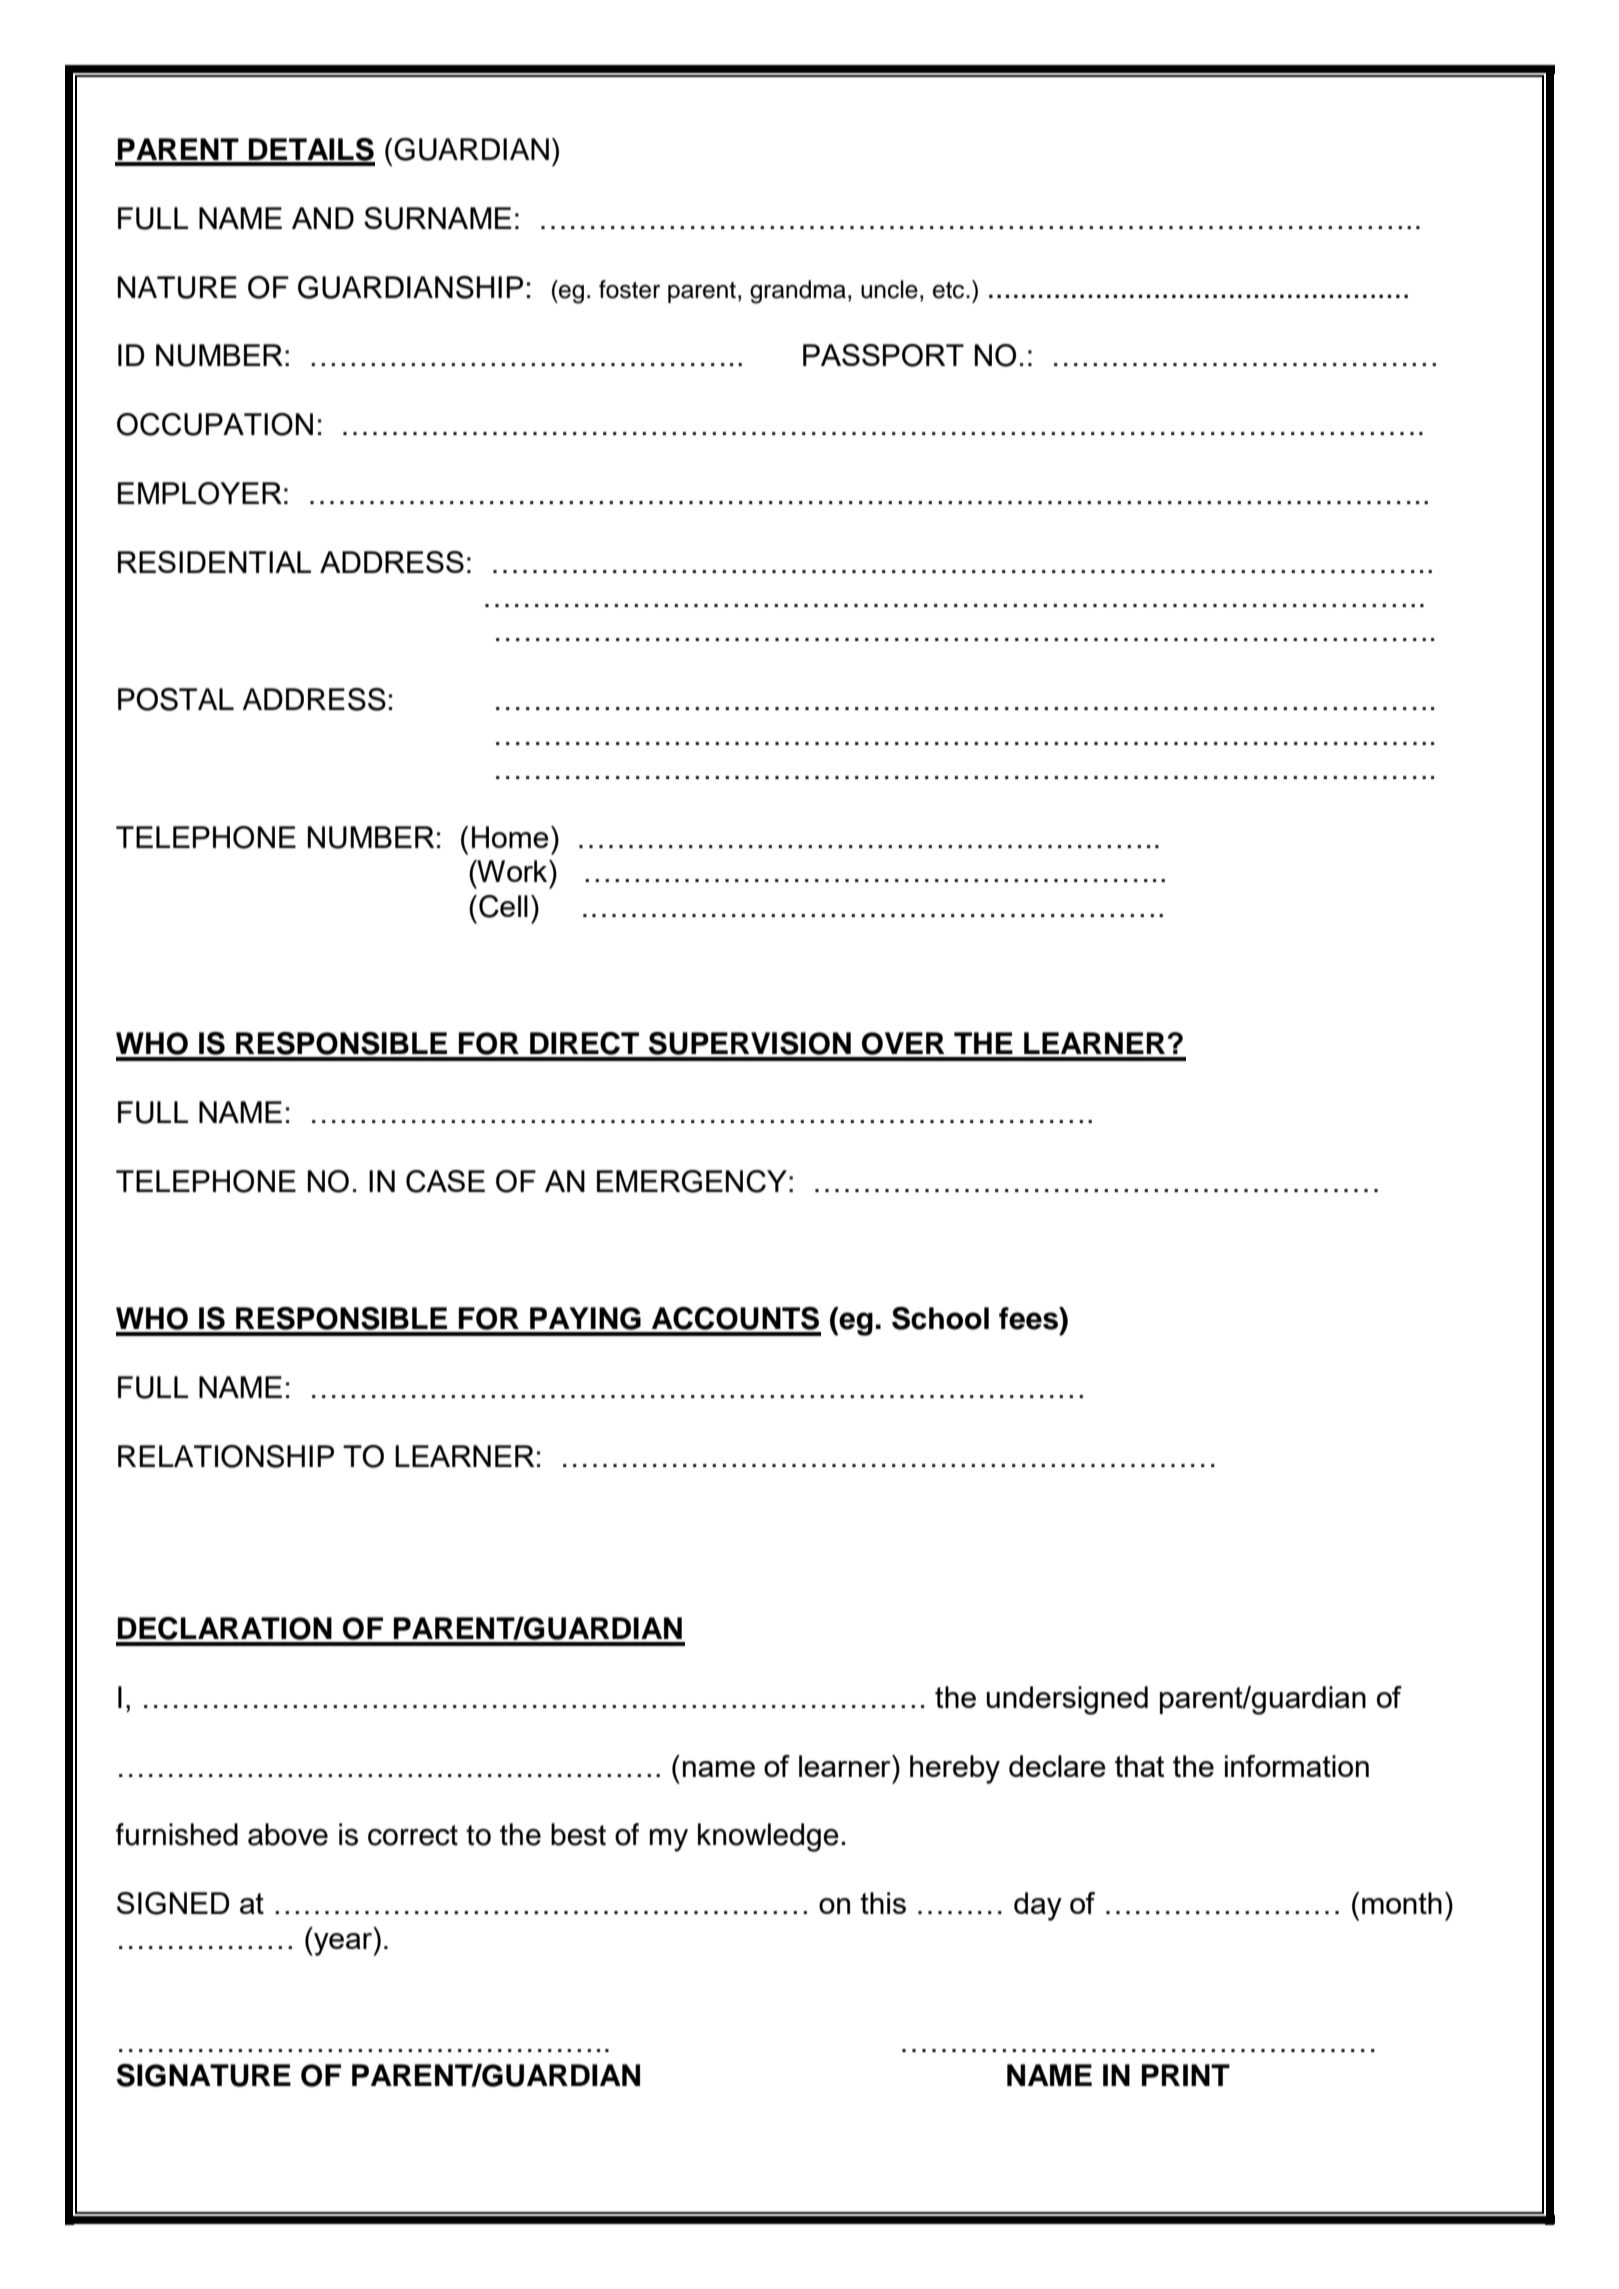  What do you see at coordinates (226, 1456) in the image?
I see `RELATIONSHIP` at bounding box center [226, 1456].
